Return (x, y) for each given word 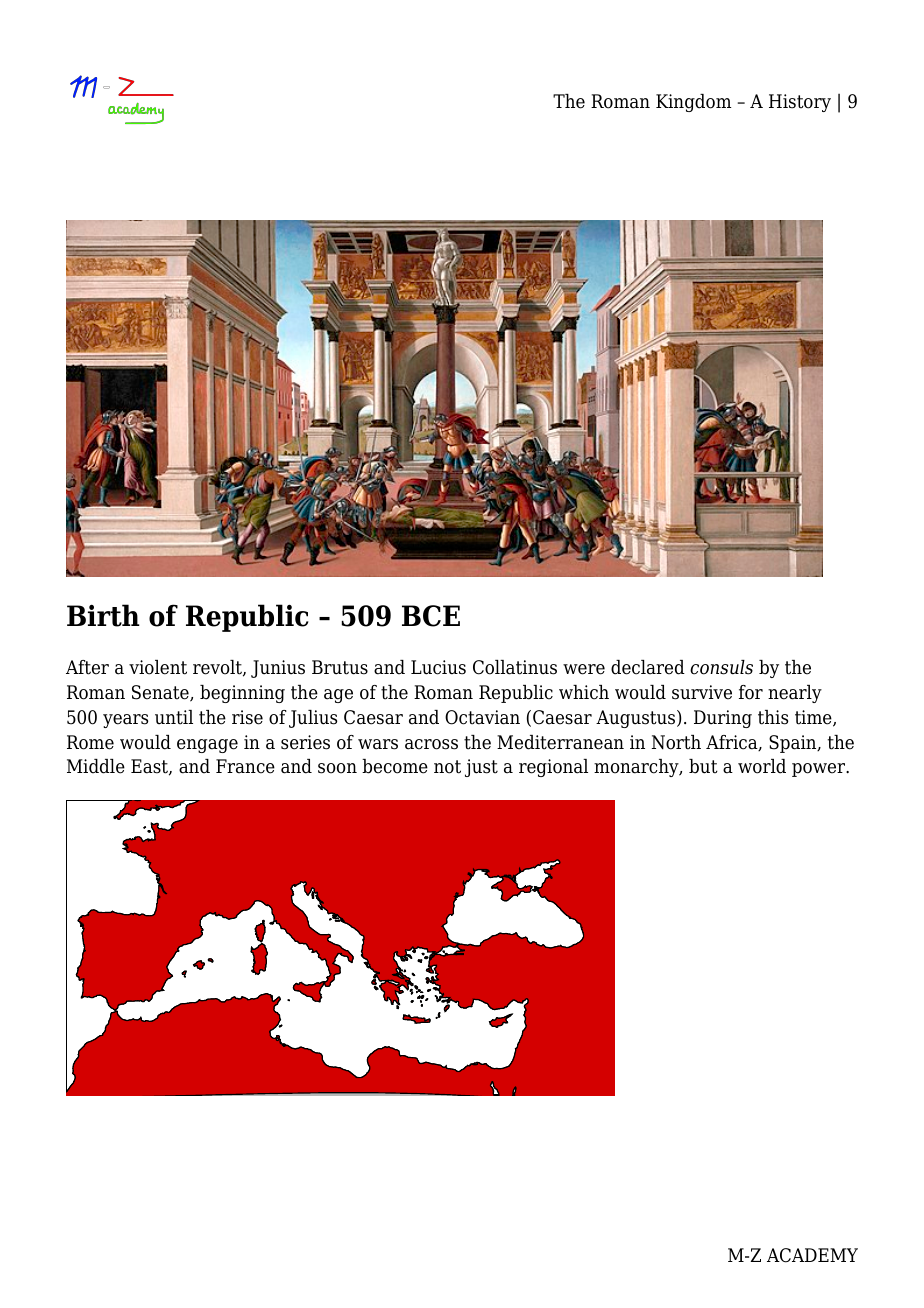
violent (158, 667)
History (800, 103)
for (751, 692)
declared (648, 667)
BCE (431, 616)
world (762, 766)
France (245, 766)
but (703, 766)
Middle (96, 766)
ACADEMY (812, 1255)
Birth (103, 615)
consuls (721, 667)
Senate (161, 693)
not (447, 767)
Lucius (438, 667)
